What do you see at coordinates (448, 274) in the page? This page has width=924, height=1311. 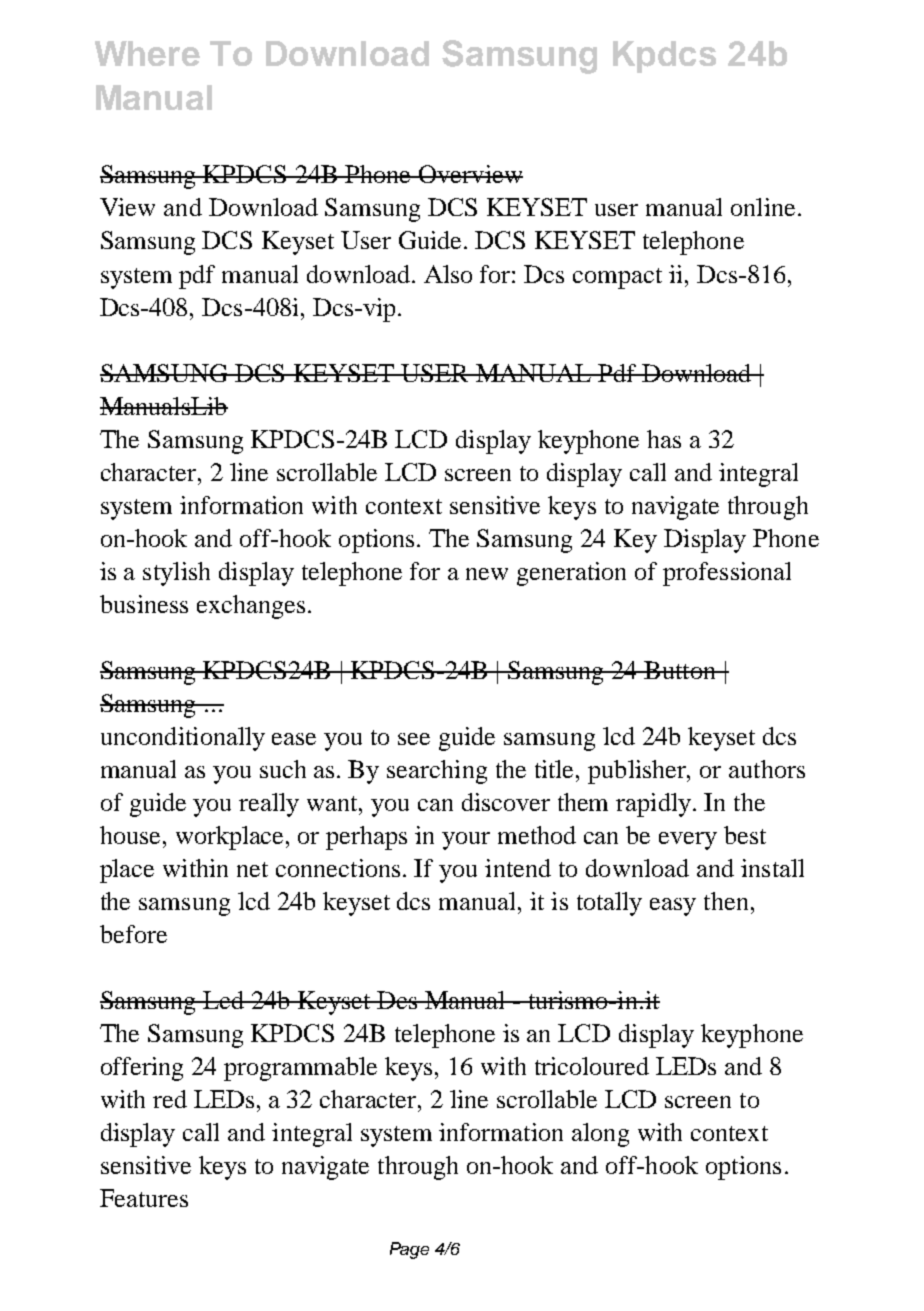 I see `Also` at bounding box center [448, 274].
